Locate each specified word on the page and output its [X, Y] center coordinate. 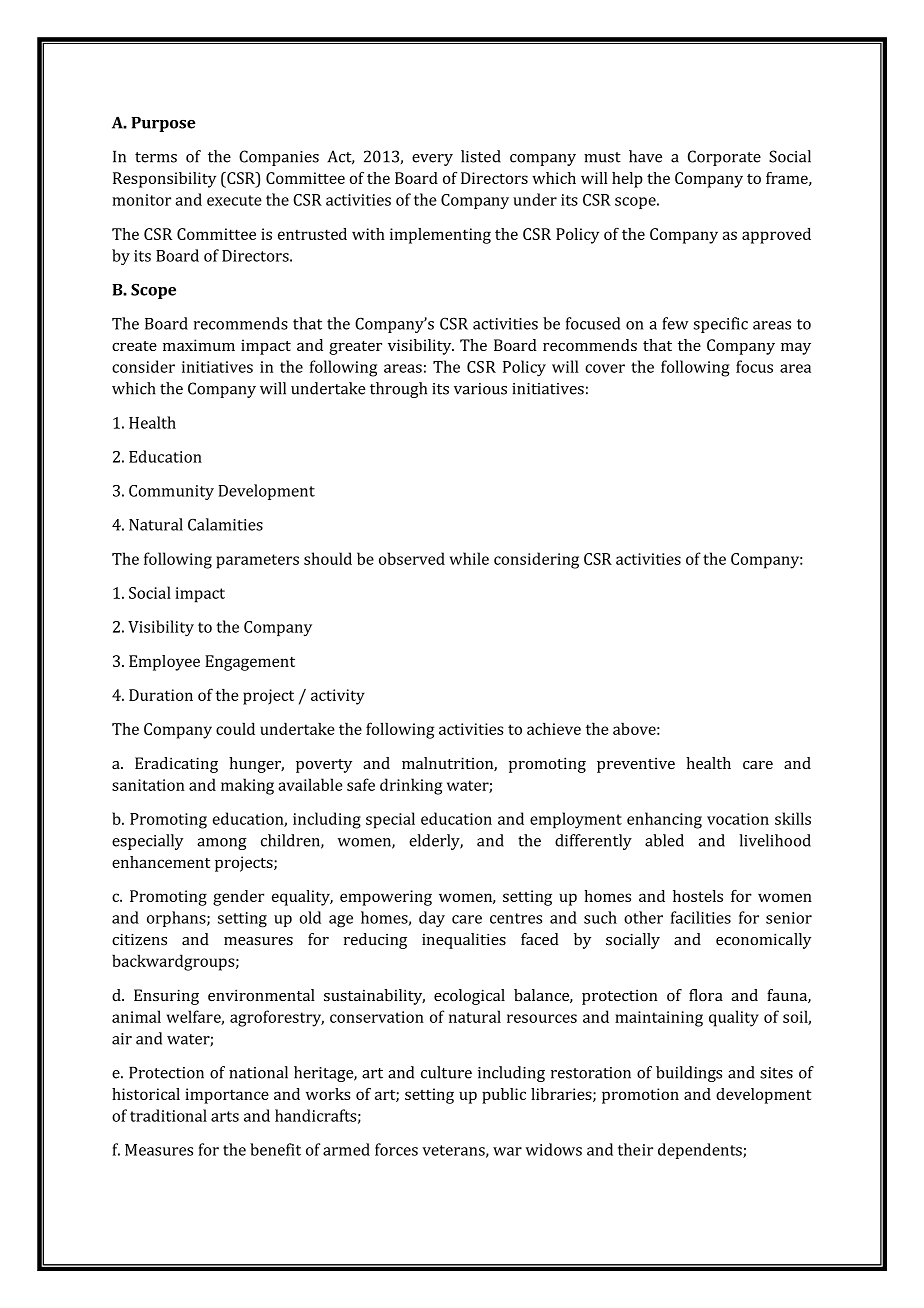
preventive [636, 765]
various [480, 389]
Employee [164, 663]
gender [238, 898]
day [432, 919]
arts [225, 1116]
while [469, 558]
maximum [199, 345]
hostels [698, 896]
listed [481, 156]
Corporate [724, 158]
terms [156, 157]
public [504, 1096]
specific [720, 325]
